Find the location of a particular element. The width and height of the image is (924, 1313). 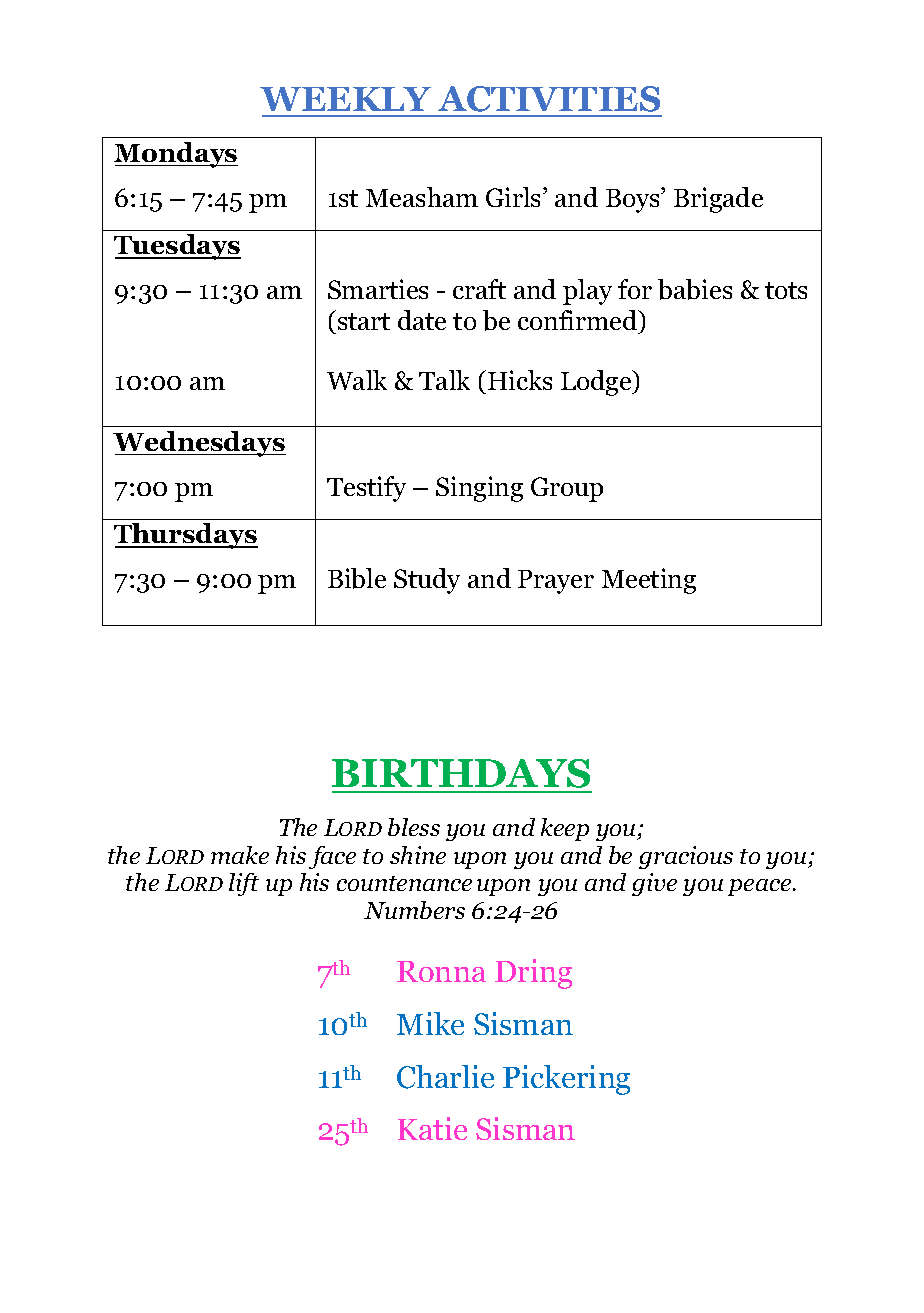

start is located at coordinates (364, 321).
